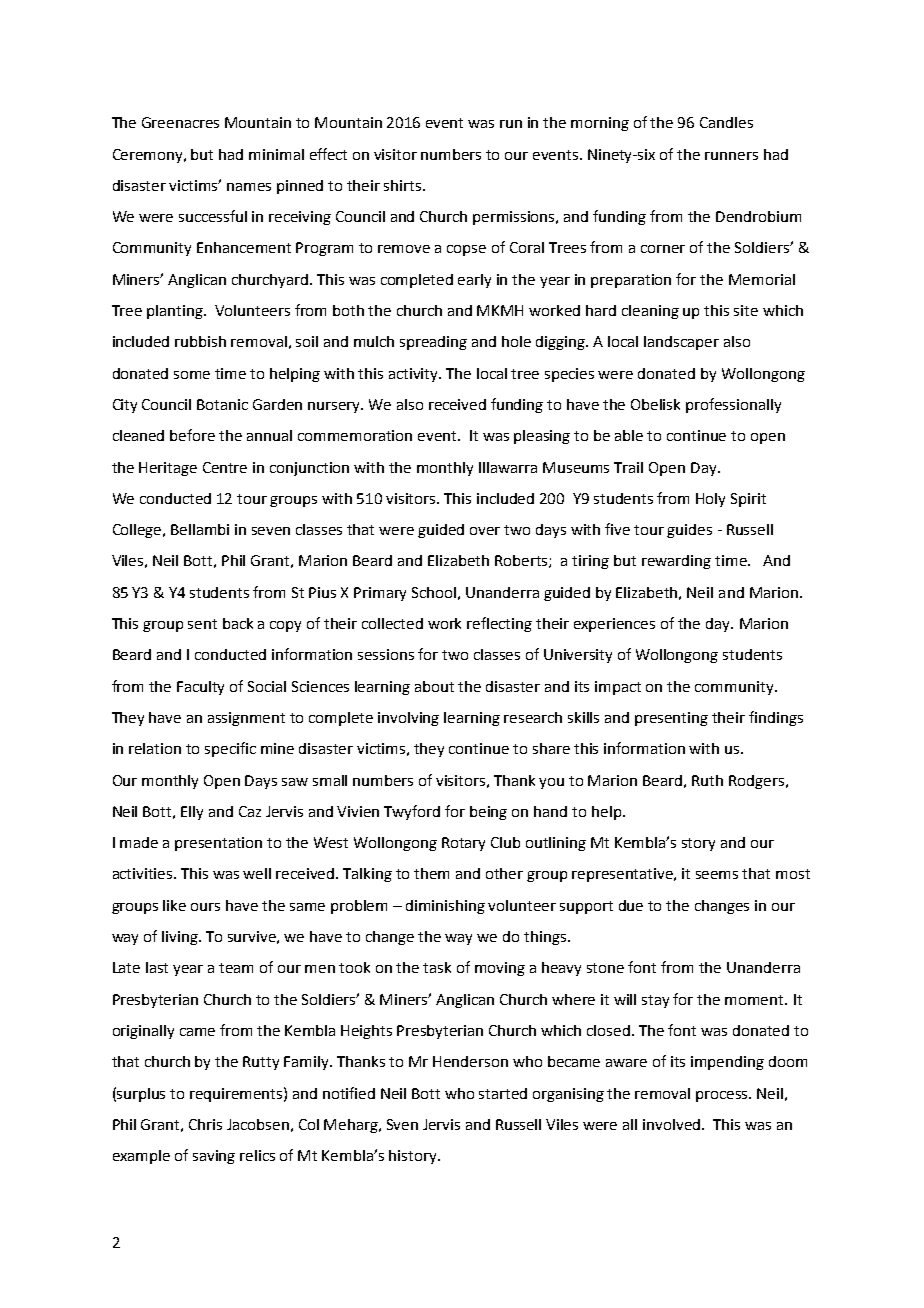 This page has width=924, height=1308. What do you see at coordinates (710, 500) in the page?
I see `Holy` at bounding box center [710, 500].
